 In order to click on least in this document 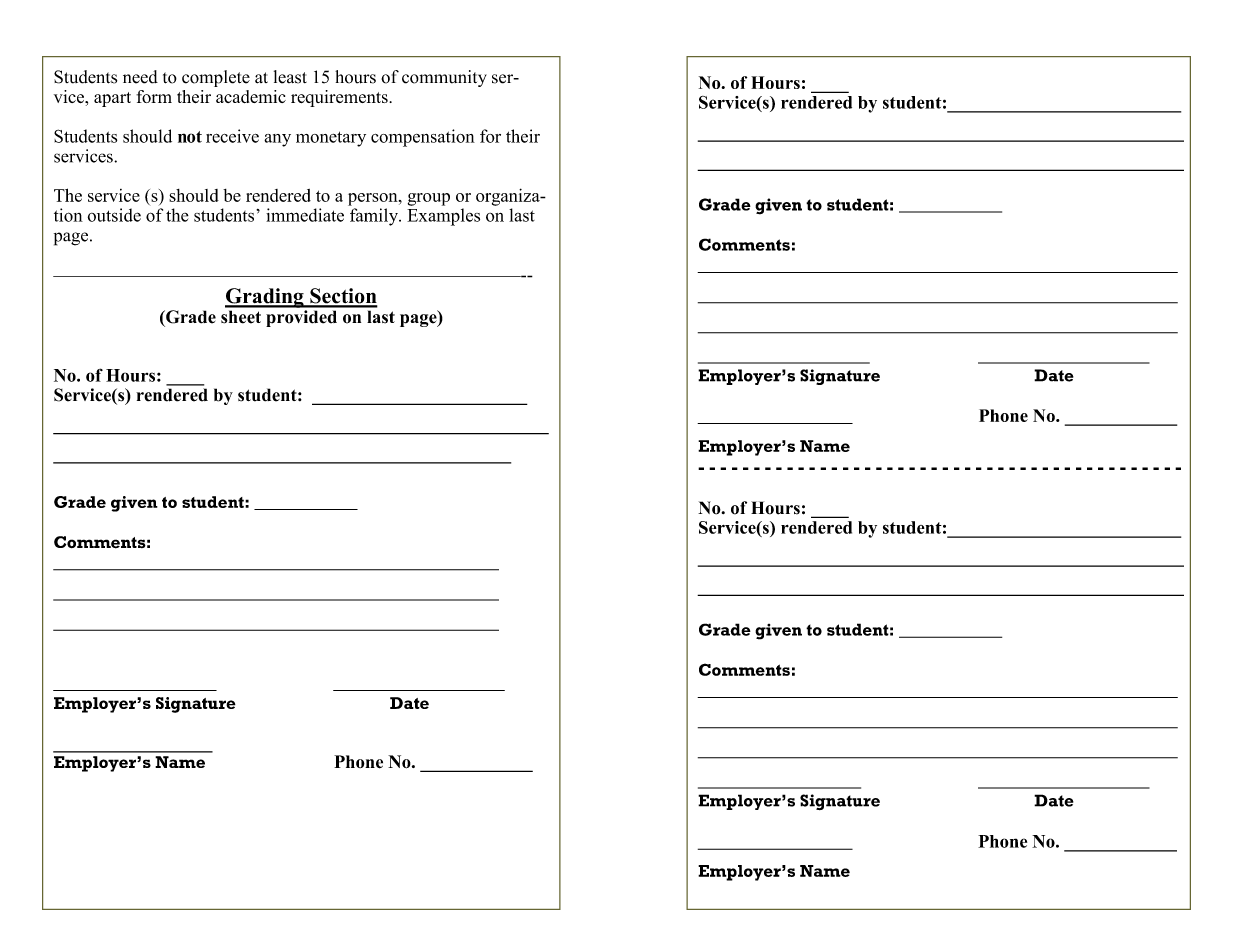, I will do `click(290, 77)`.
